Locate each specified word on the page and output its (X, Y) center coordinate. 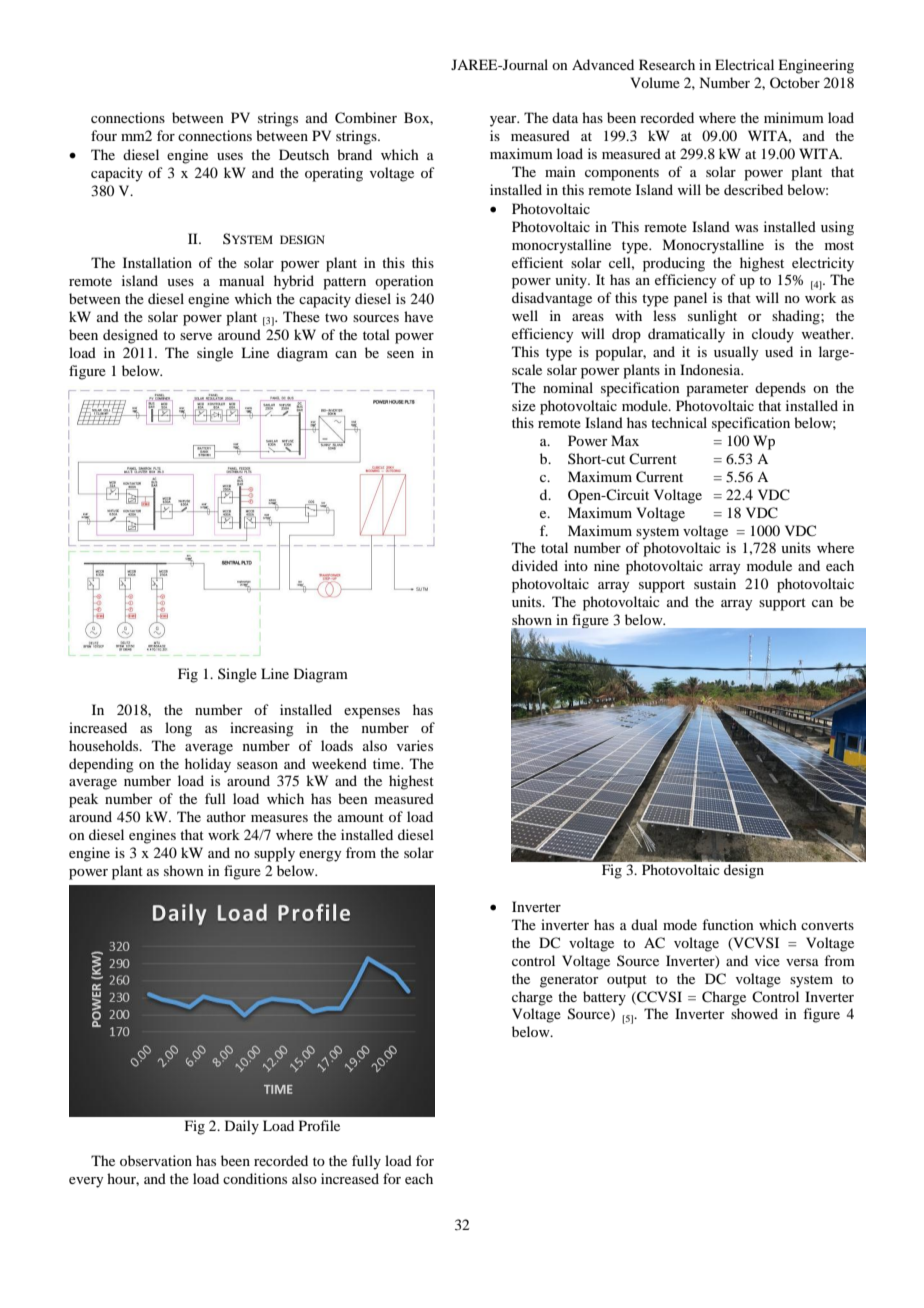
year (504, 121)
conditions (255, 1178)
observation (156, 1160)
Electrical (744, 64)
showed (754, 1013)
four (104, 135)
